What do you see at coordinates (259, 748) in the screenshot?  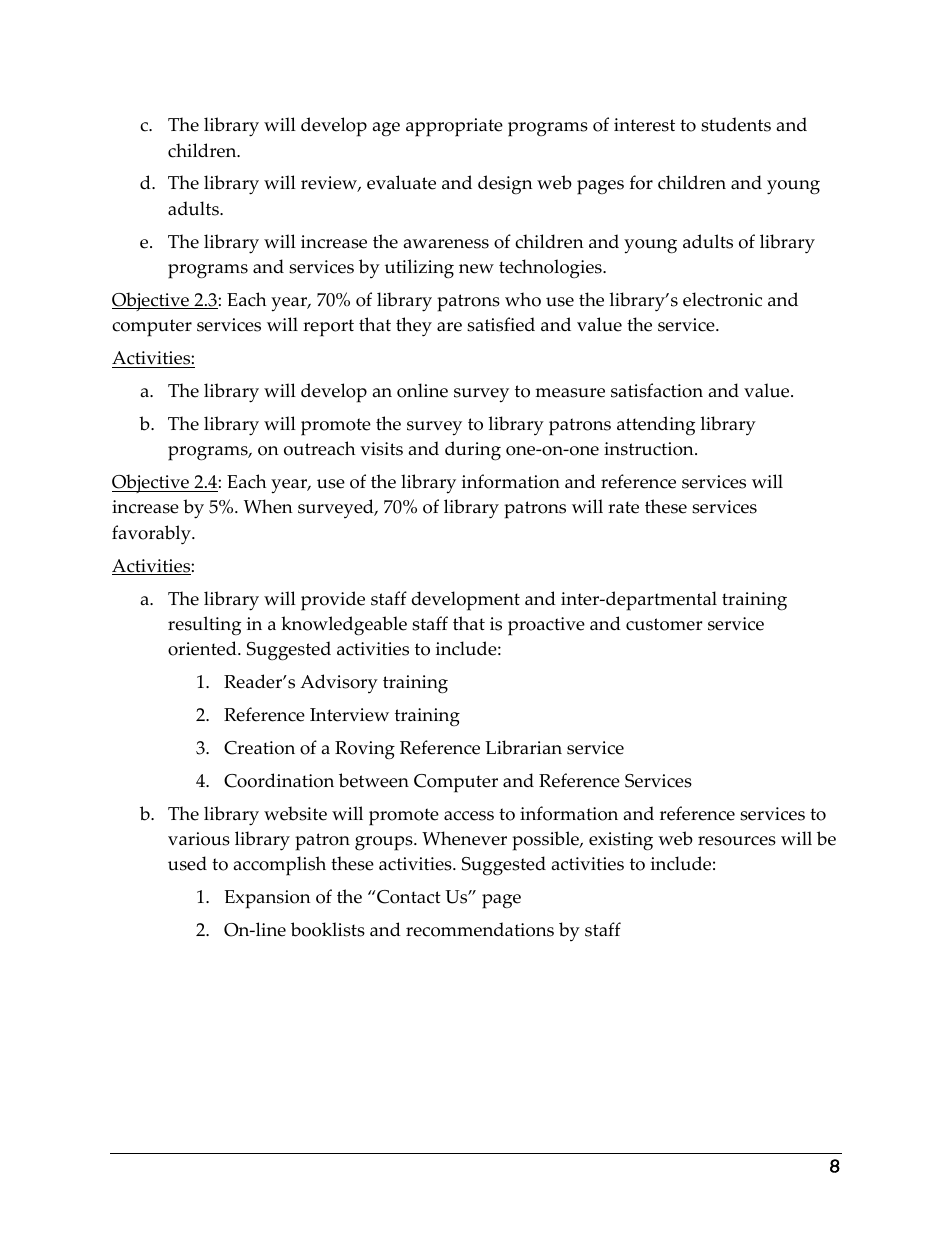 I see `Creation` at bounding box center [259, 748].
